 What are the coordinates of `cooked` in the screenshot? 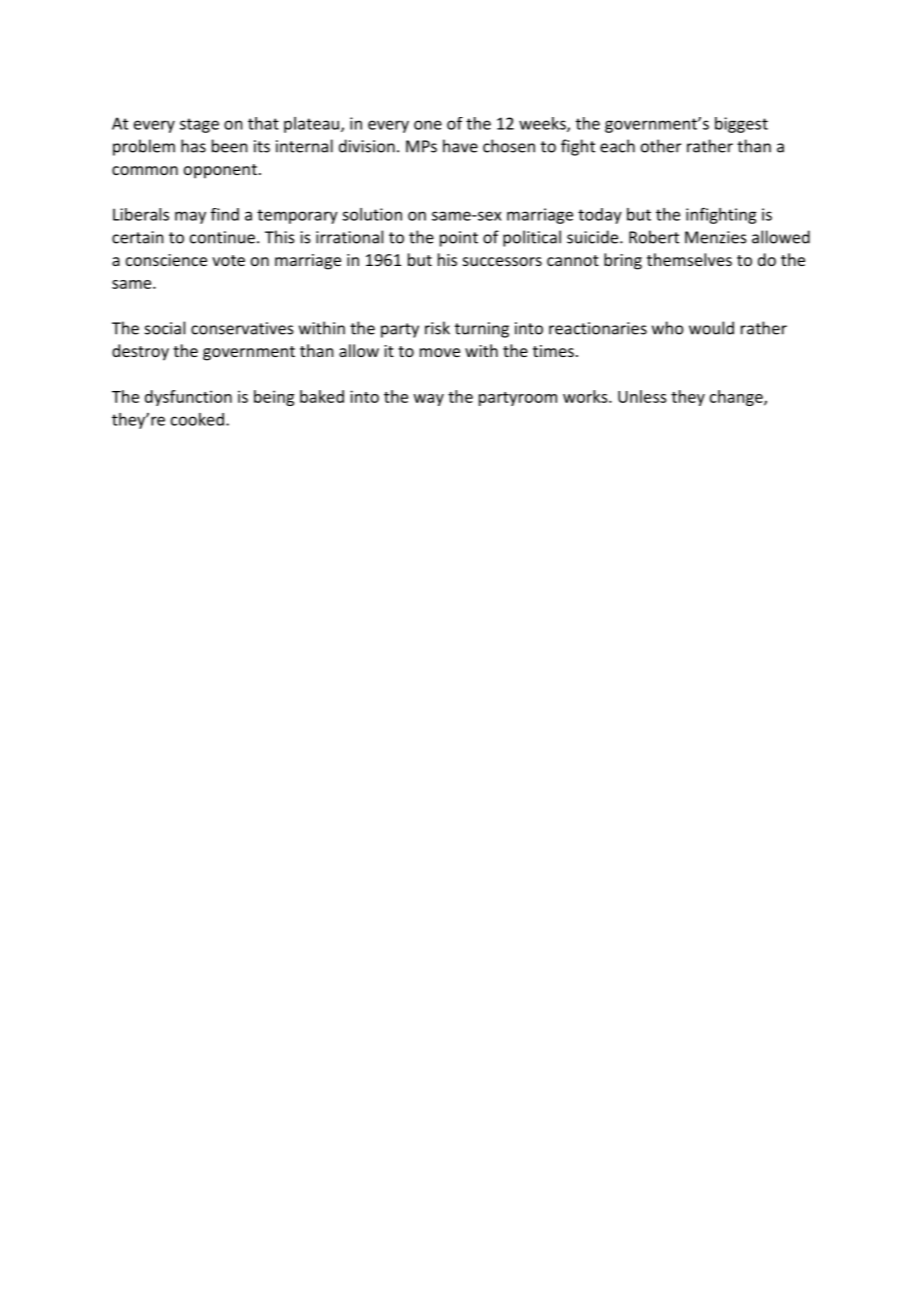 It's located at (197, 419).
